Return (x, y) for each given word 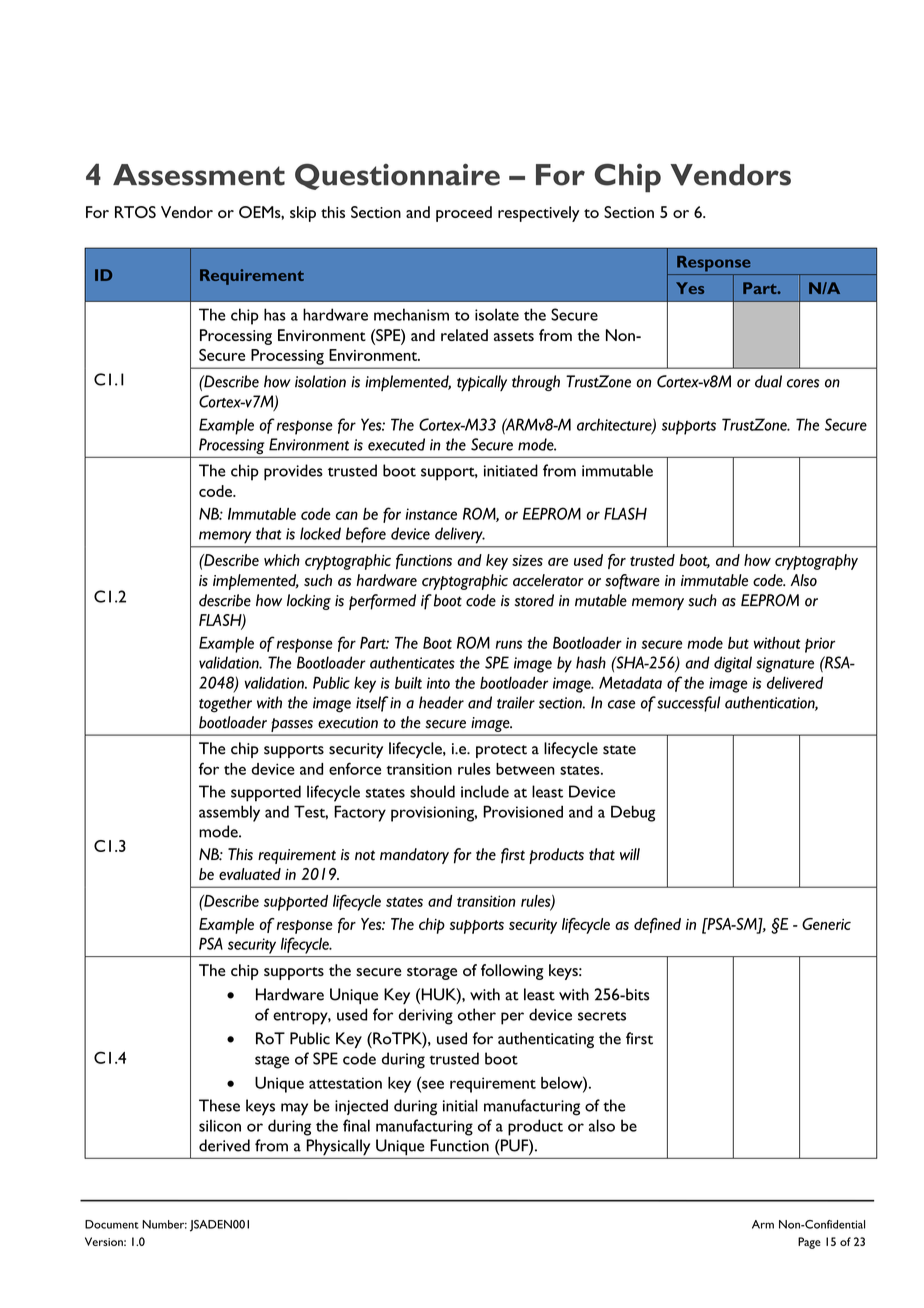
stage (272, 1062)
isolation (320, 381)
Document (112, 1224)
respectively (539, 214)
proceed (464, 214)
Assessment (199, 175)
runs (509, 644)
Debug (633, 813)
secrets (602, 1016)
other (477, 1014)
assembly (229, 813)
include (485, 791)
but (738, 643)
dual (768, 381)
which (282, 560)
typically (482, 383)
